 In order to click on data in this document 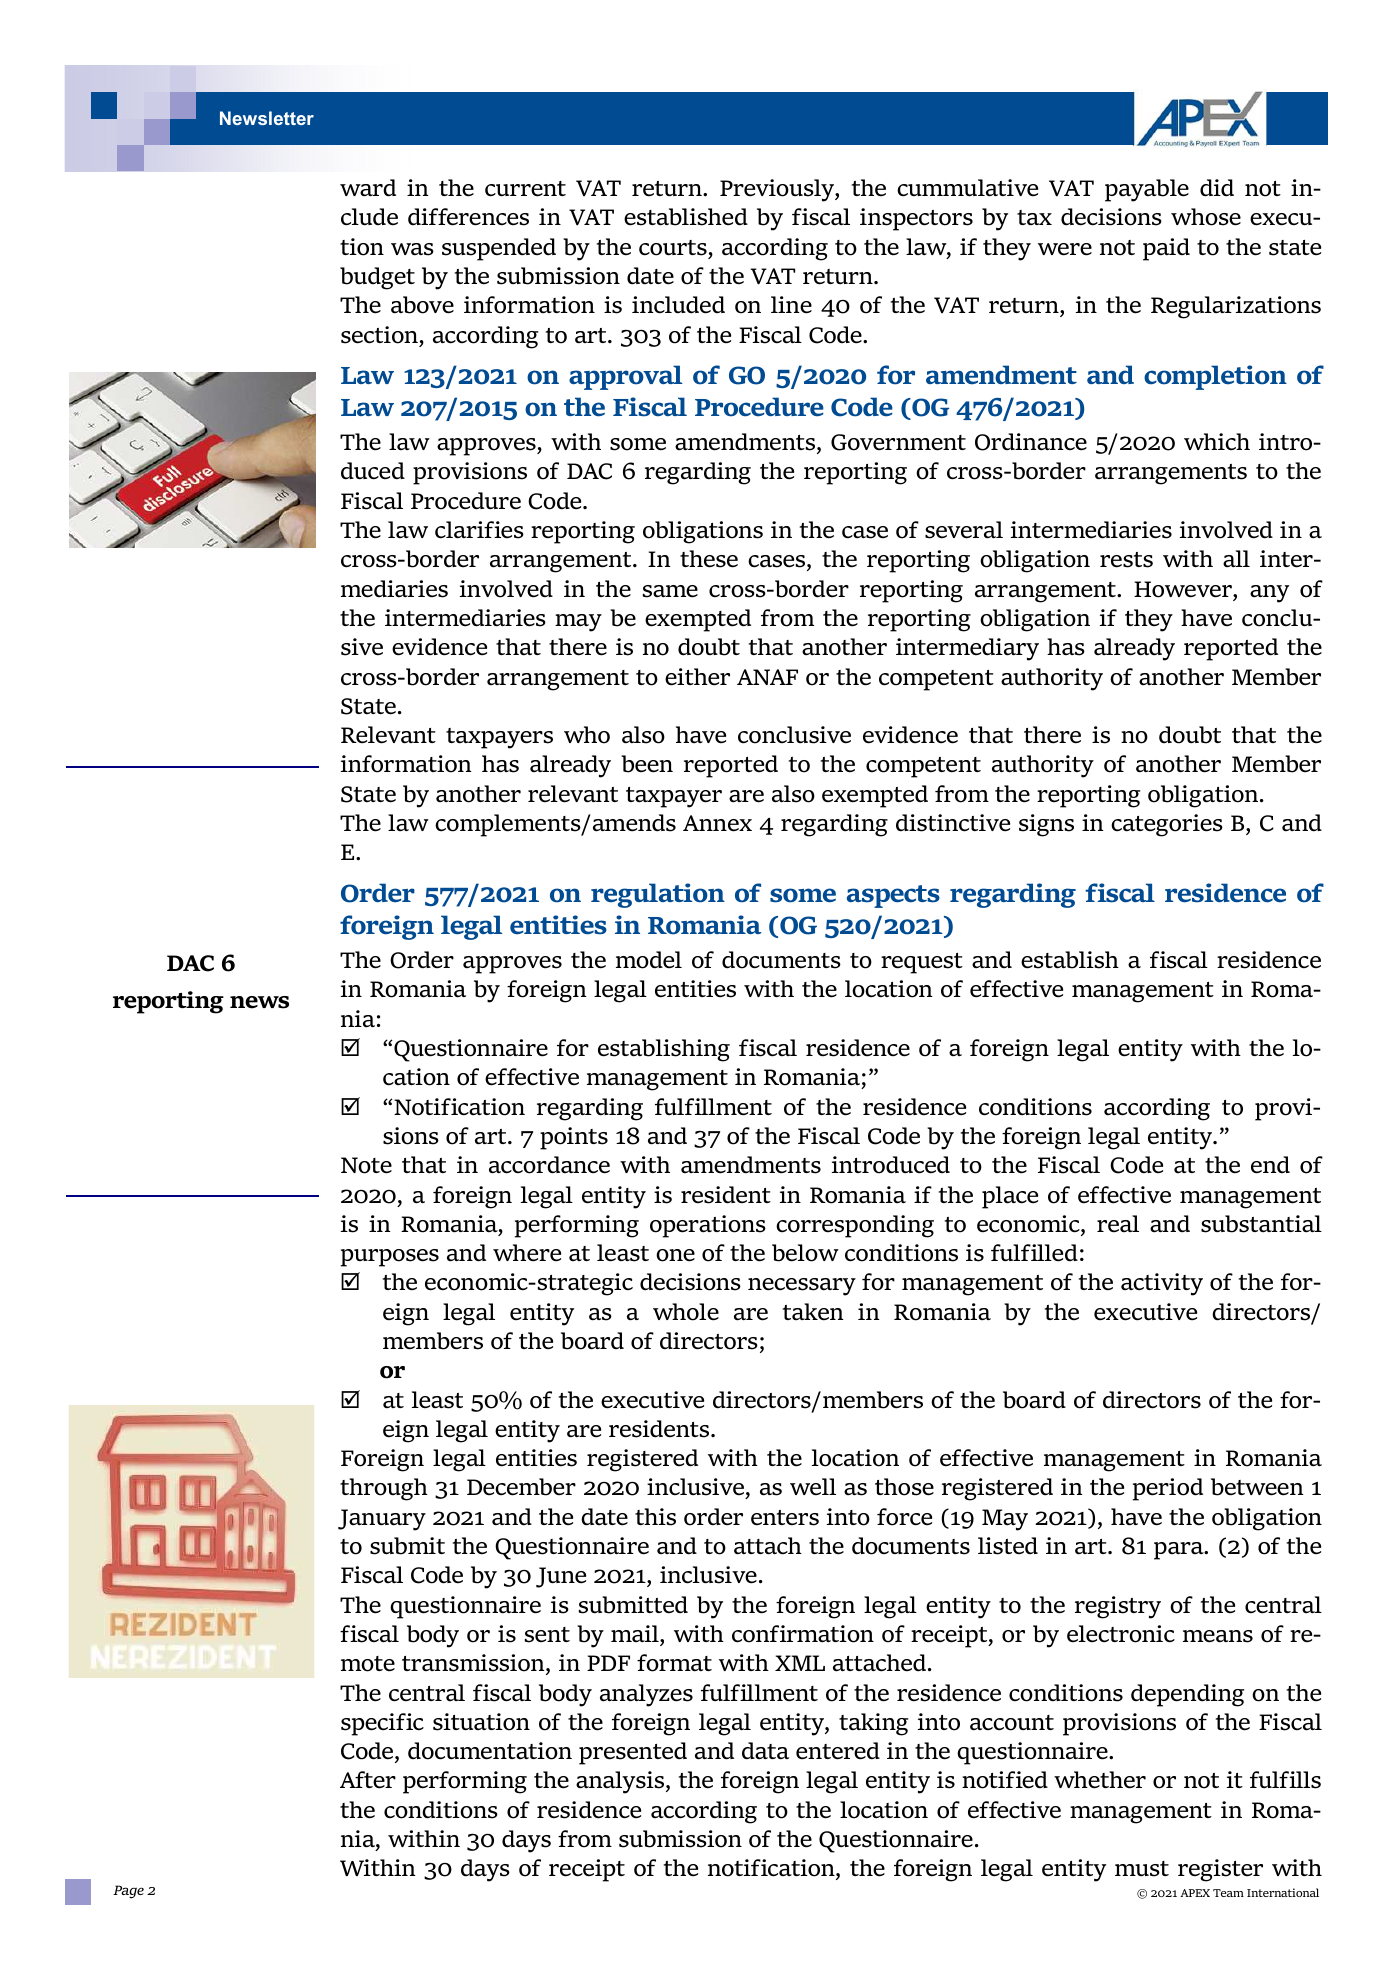, I will do `click(765, 1751)`.
